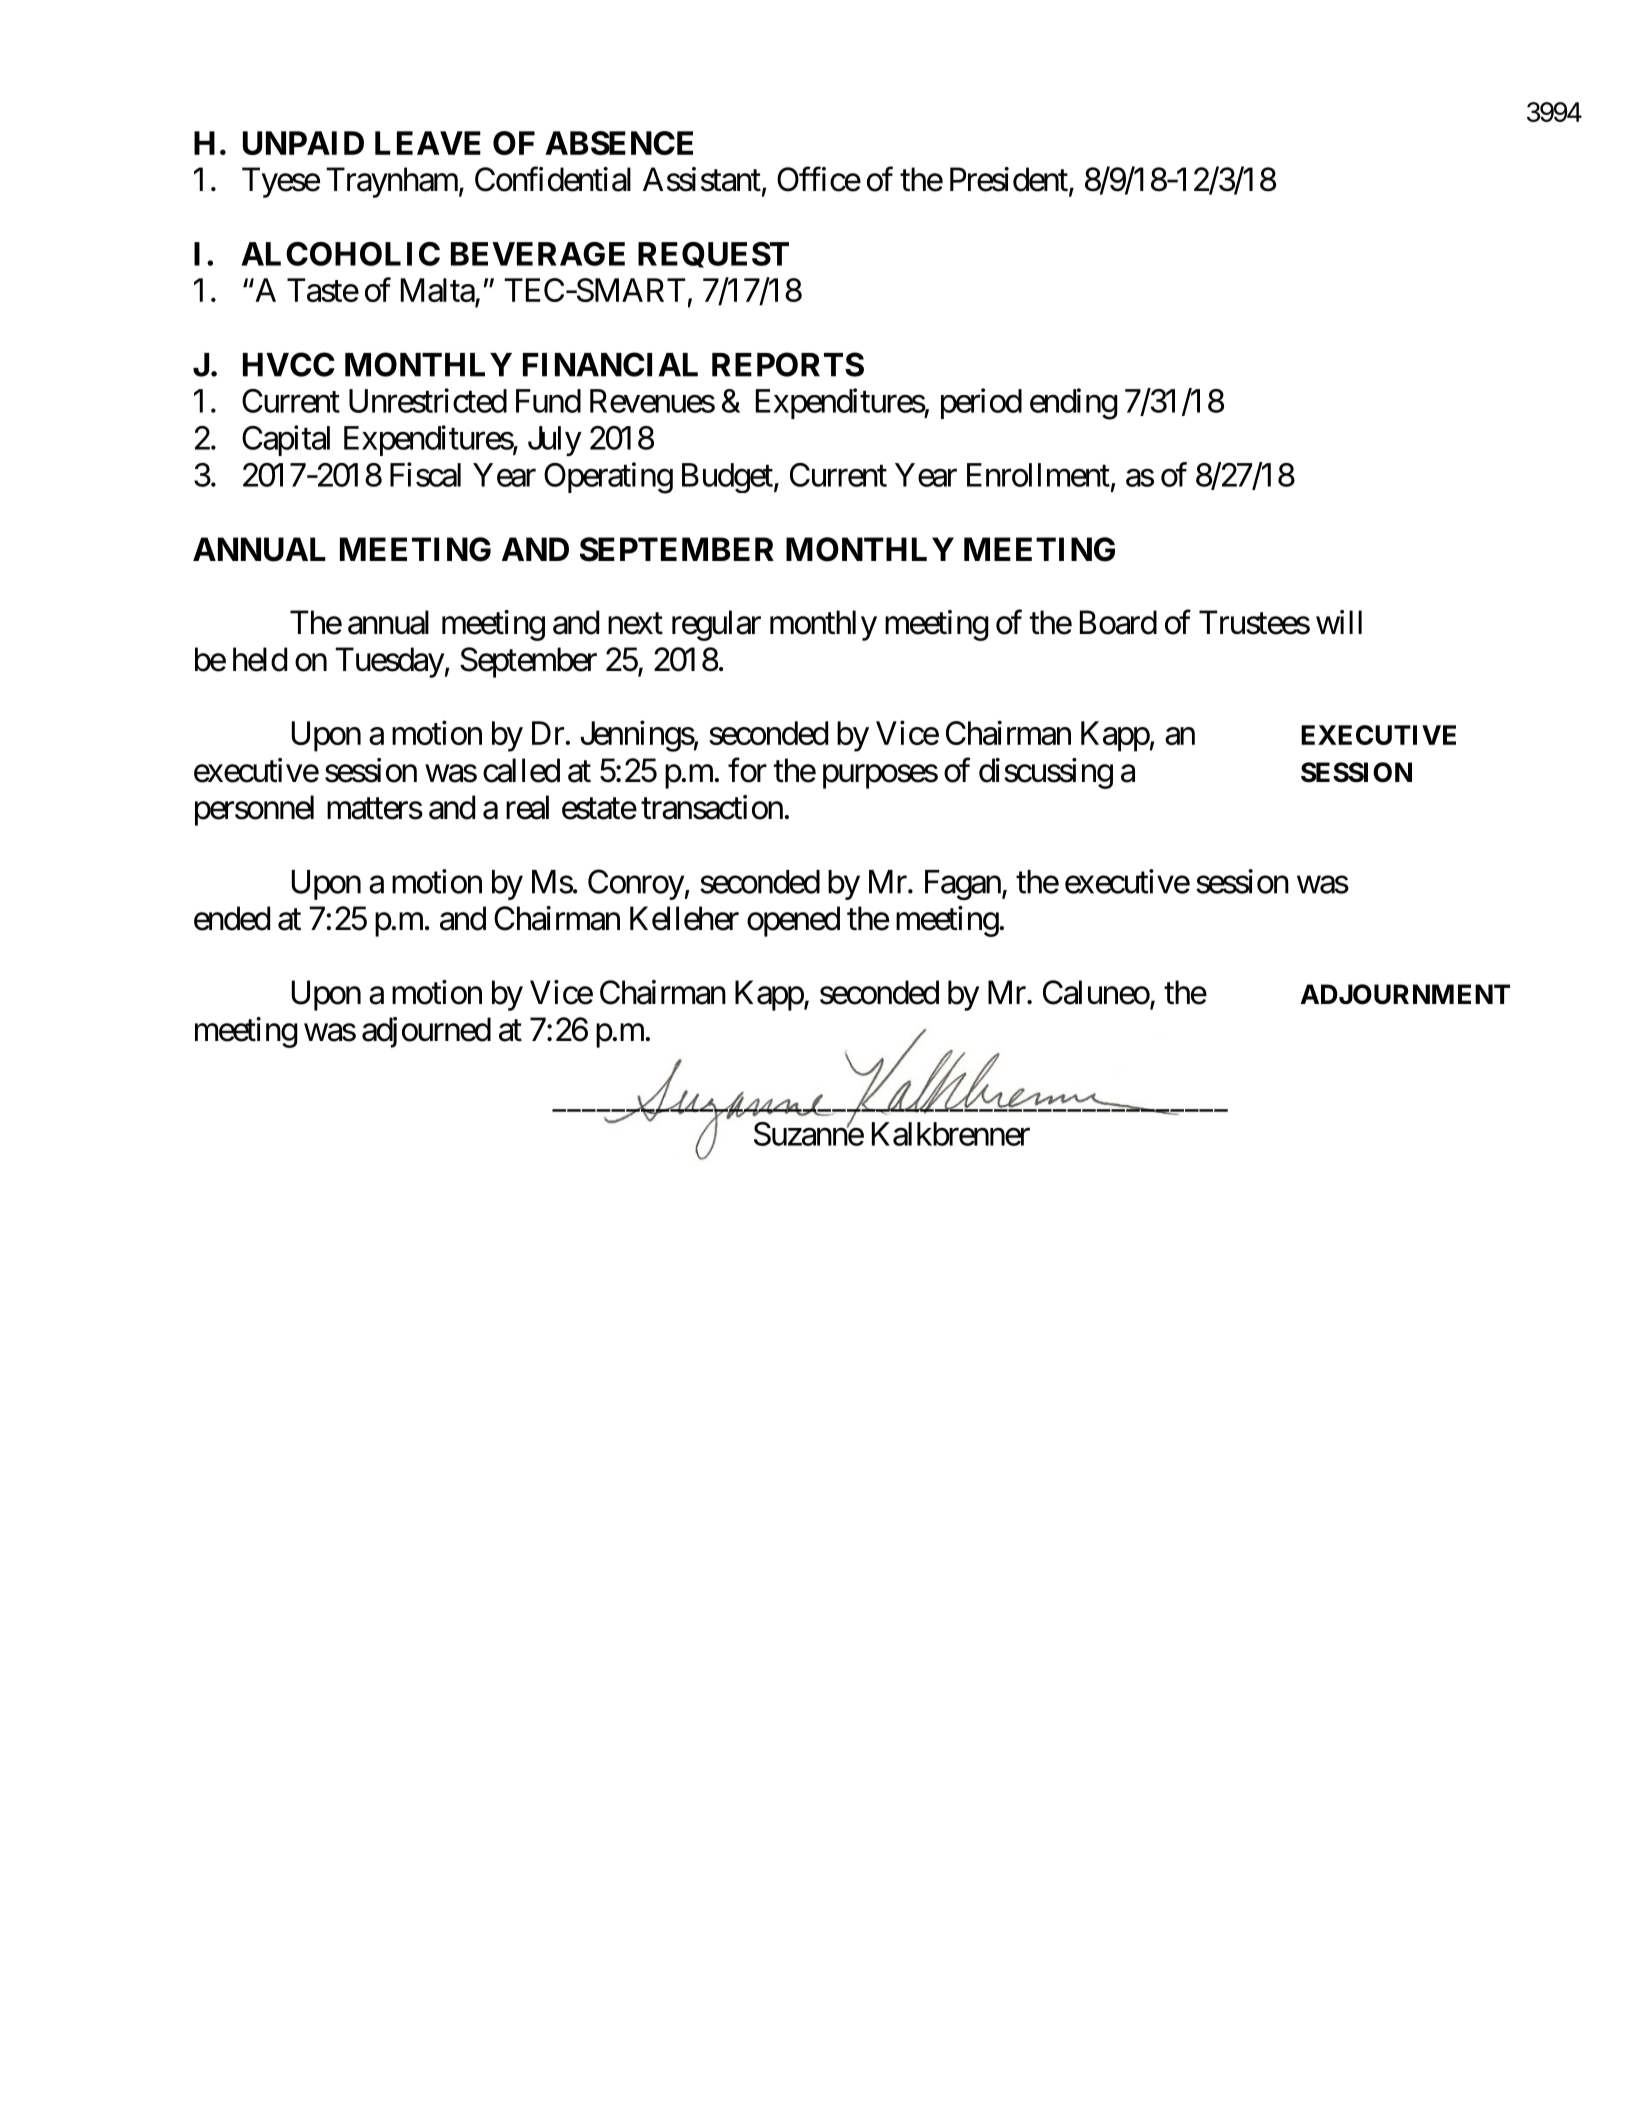 The image size is (1637, 2119). Describe the element at coordinates (702, 179) in the document. I see `Assistant` at that location.
